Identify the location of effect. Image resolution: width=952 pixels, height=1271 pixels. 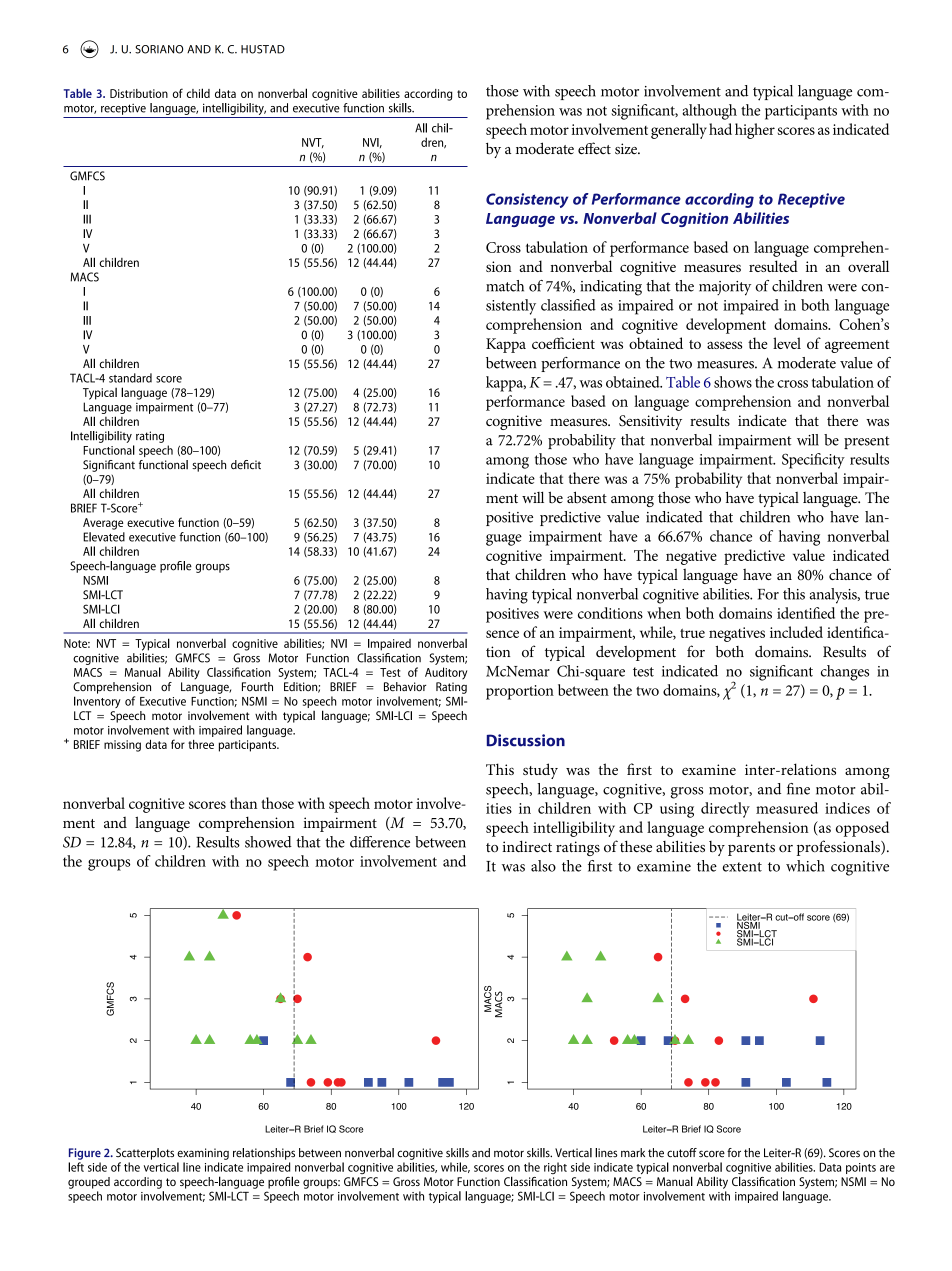
(594, 148).
